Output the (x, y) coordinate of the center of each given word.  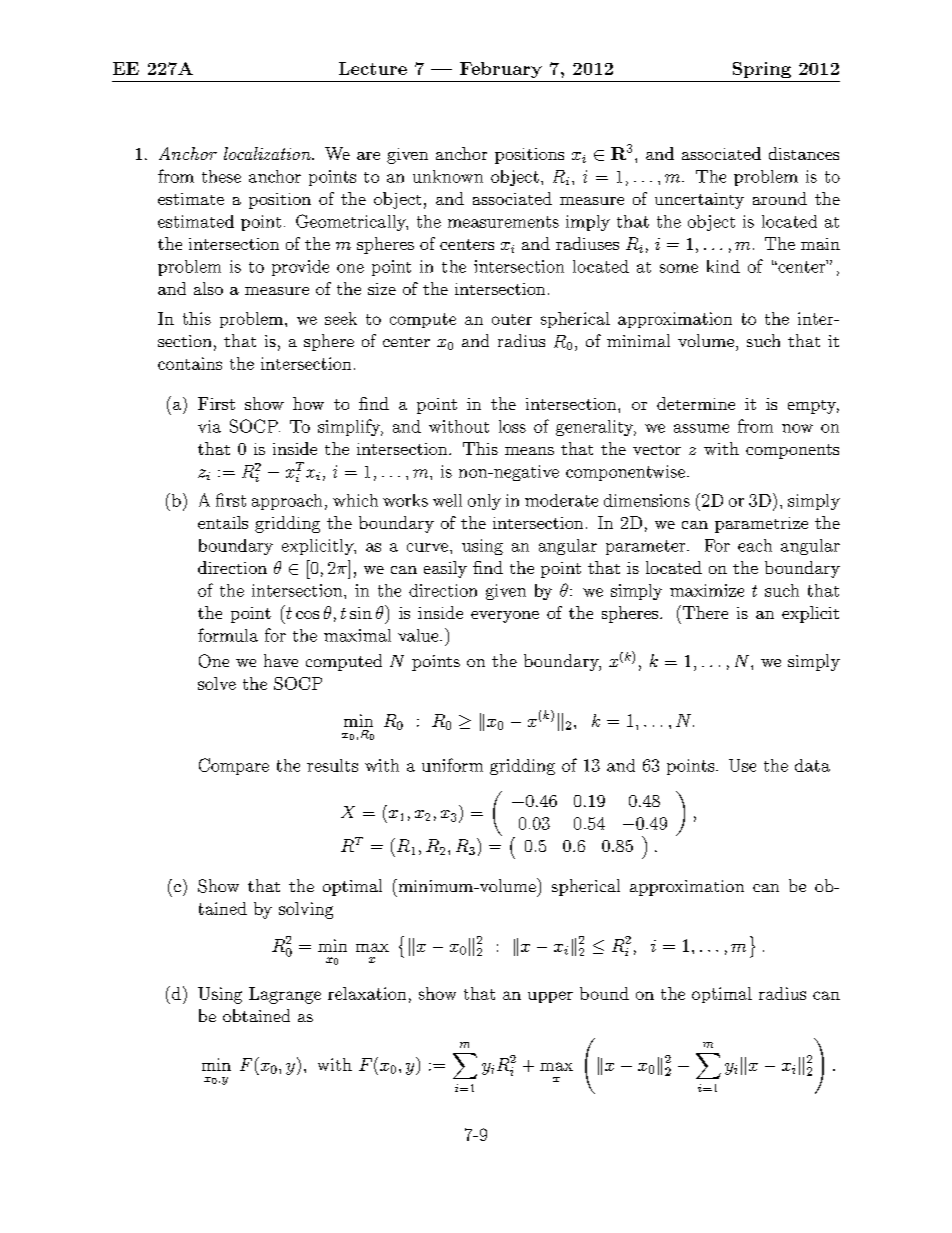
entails (223, 522)
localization (268, 153)
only (484, 502)
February (501, 70)
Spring (762, 70)
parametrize (761, 525)
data (812, 765)
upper (550, 997)
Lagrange (285, 995)
